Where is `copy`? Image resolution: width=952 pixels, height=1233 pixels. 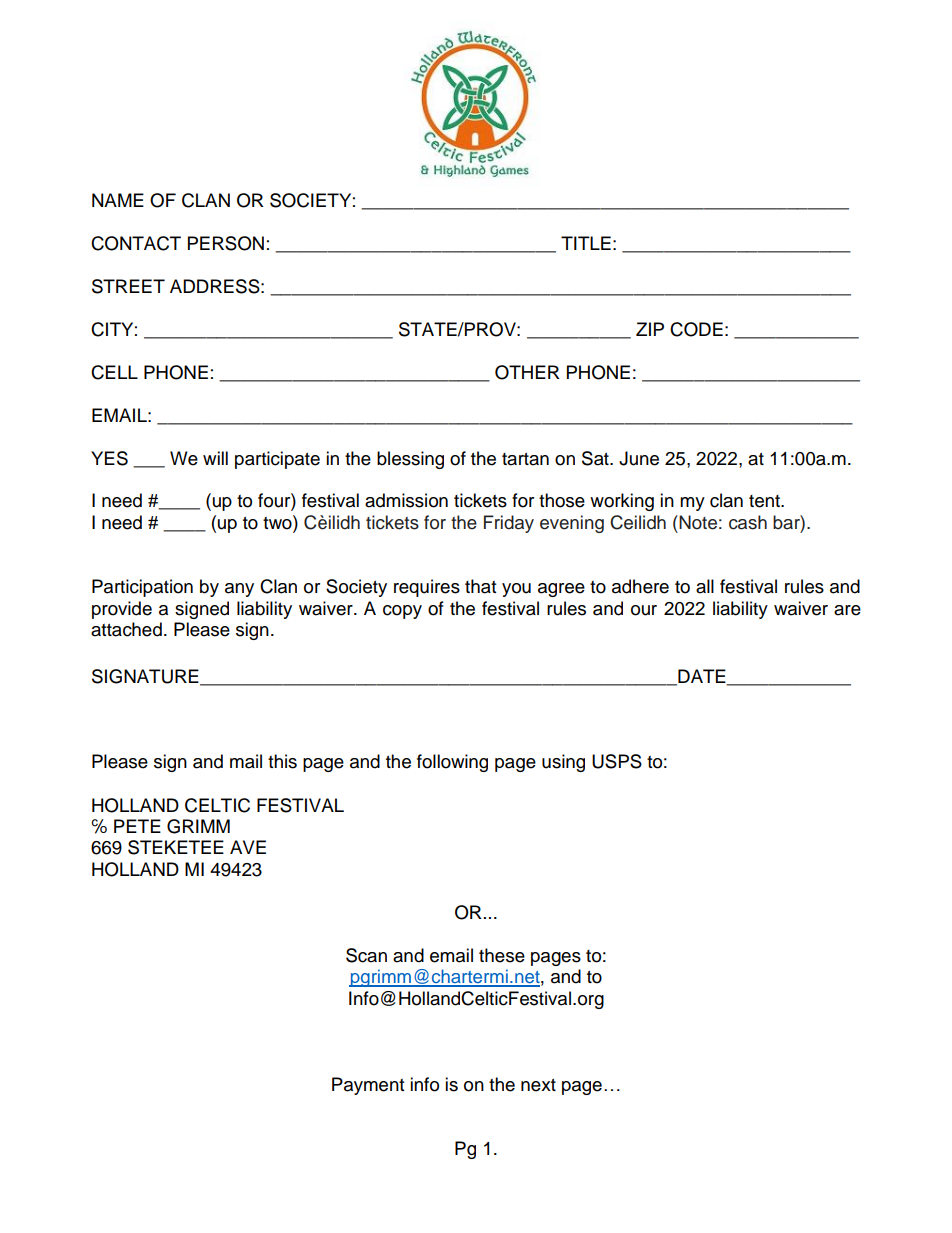 copy is located at coordinates (402, 612).
